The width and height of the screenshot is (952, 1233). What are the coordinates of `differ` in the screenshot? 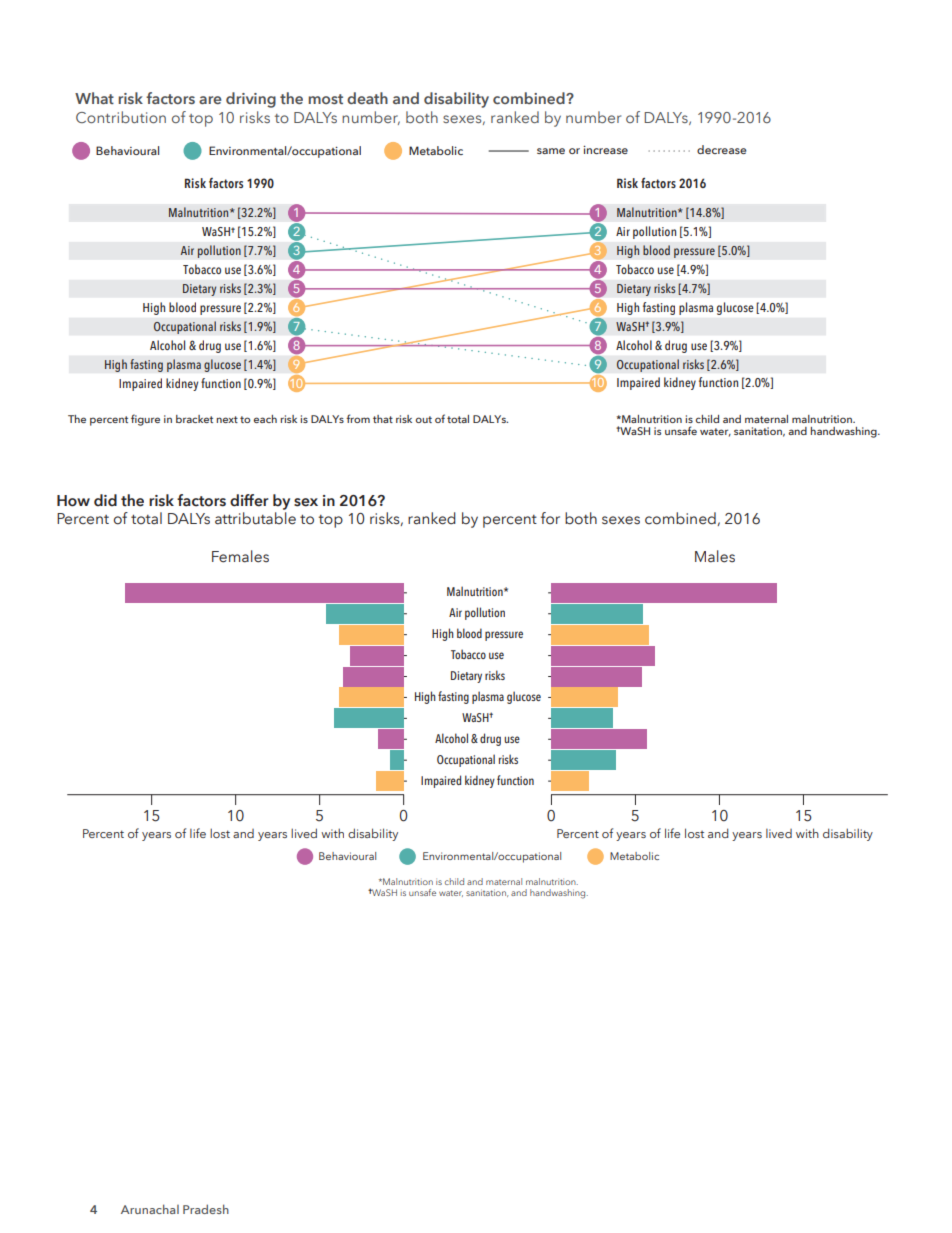 It's located at (249, 500).
